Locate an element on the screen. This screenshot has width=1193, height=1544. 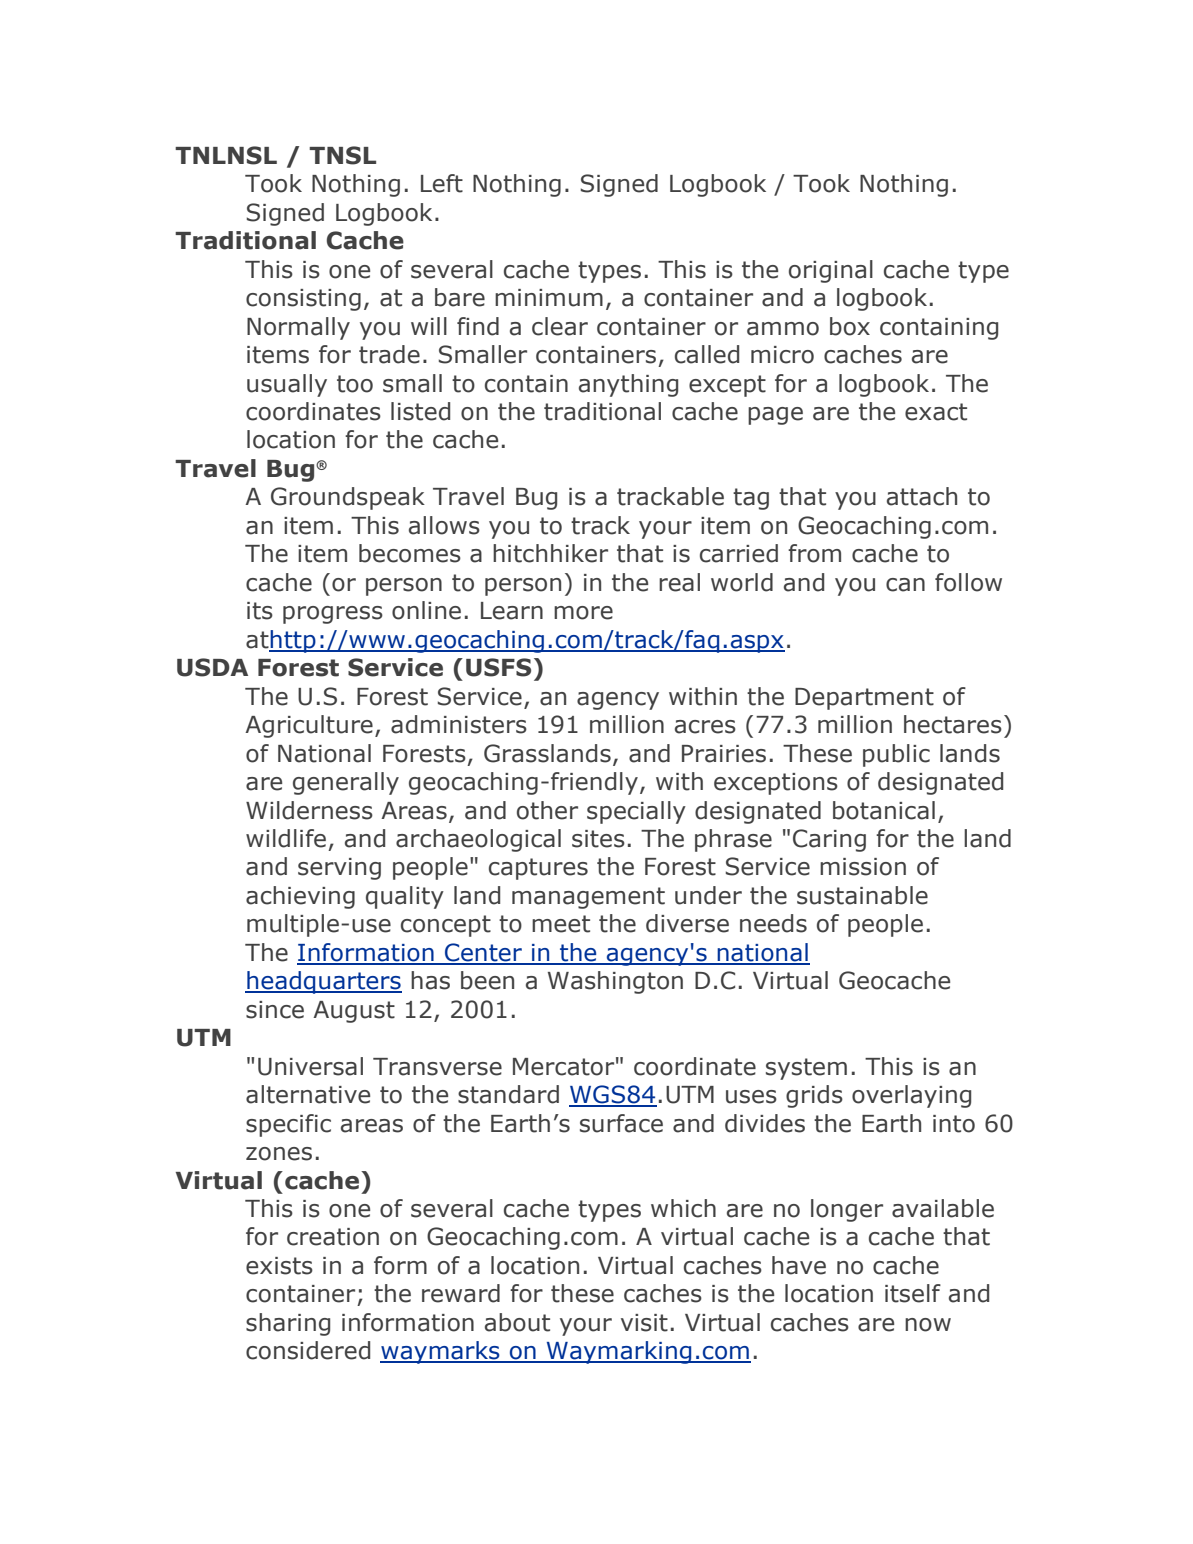
headquarters is located at coordinates (323, 982).
